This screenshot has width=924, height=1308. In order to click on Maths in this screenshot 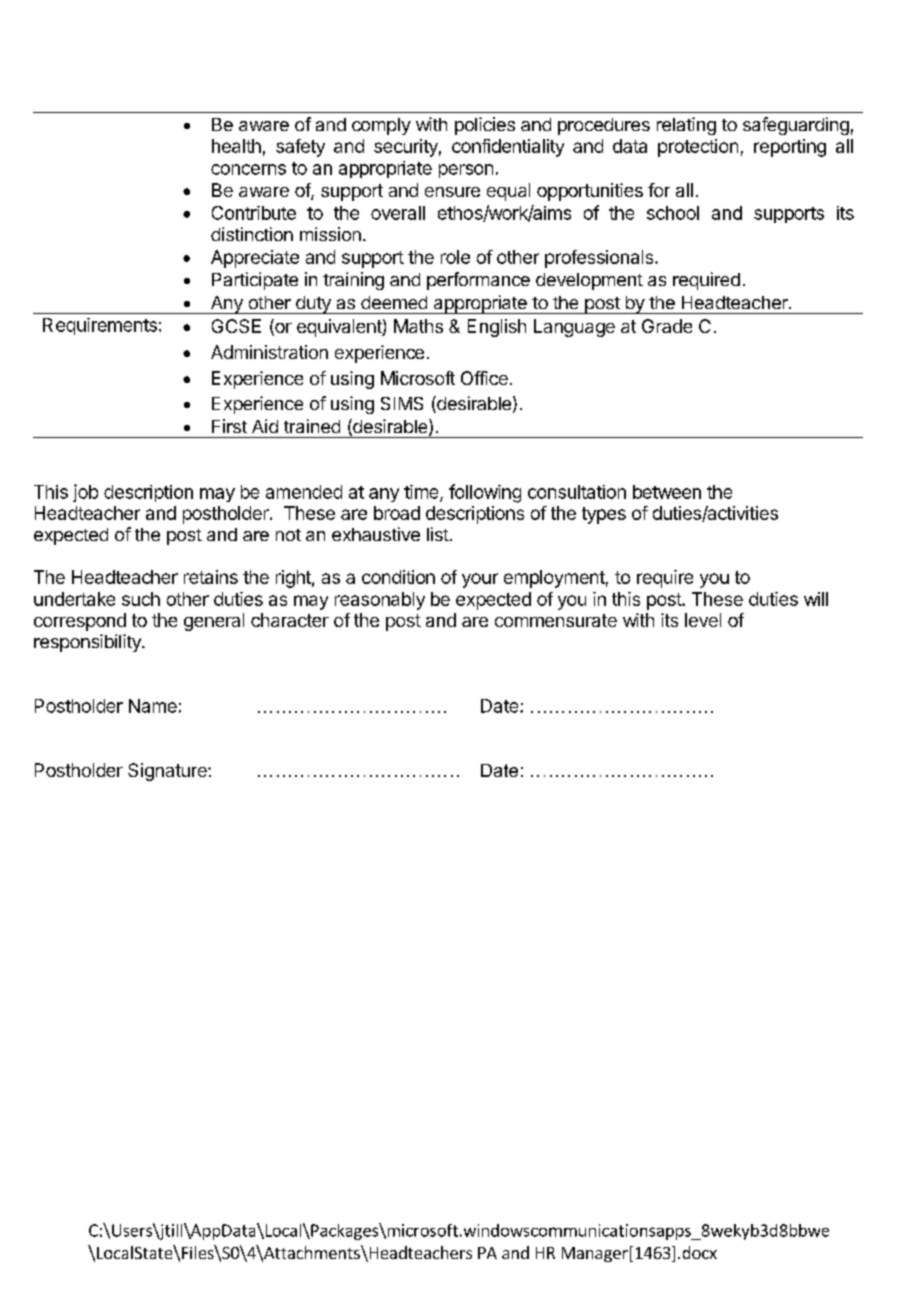, I will do `click(418, 326)`.
